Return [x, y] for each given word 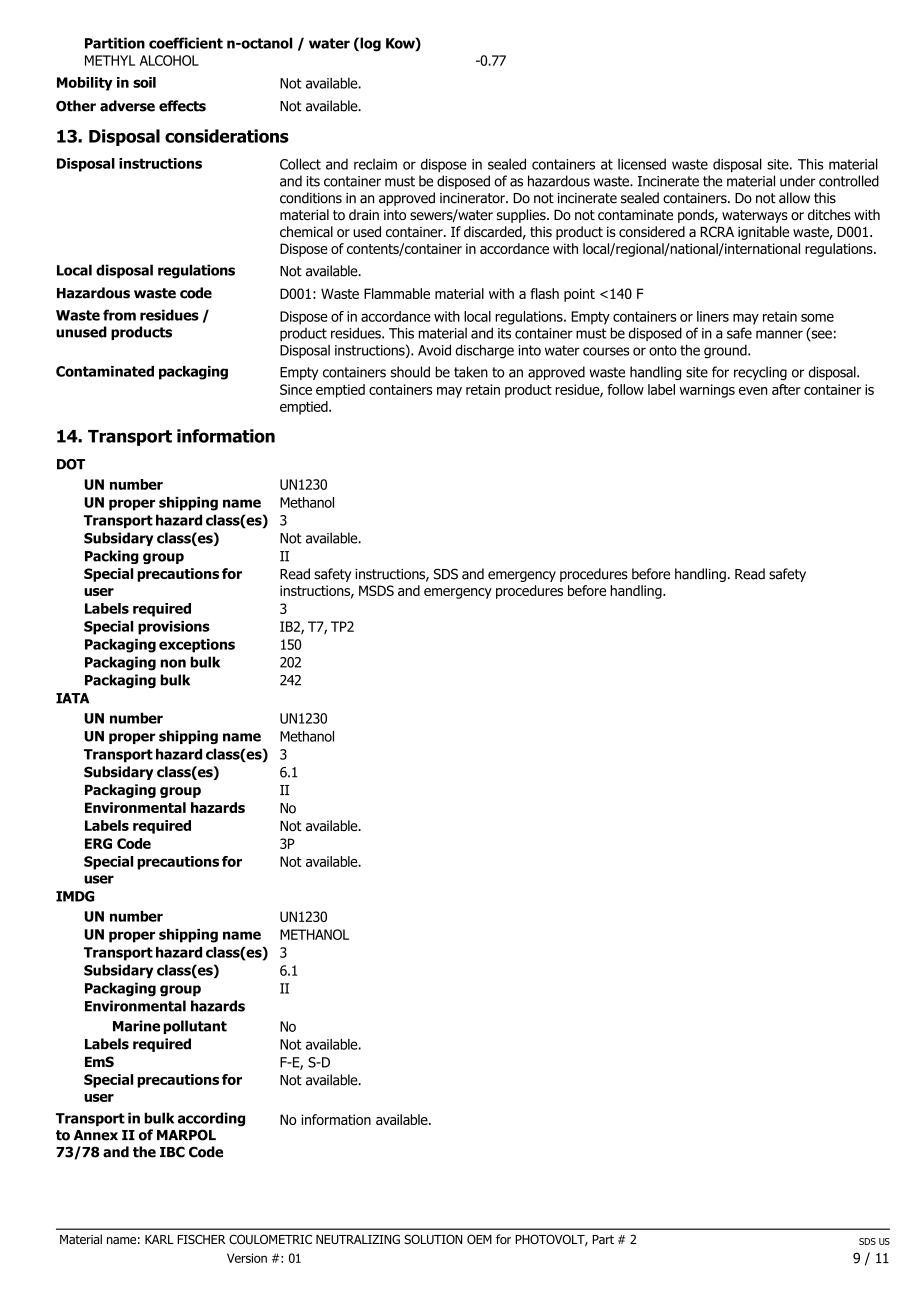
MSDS [376, 590]
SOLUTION [433, 1239]
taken [471, 372]
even [753, 391]
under [798, 181]
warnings [707, 391]
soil [144, 82]
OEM [479, 1239]
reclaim [375, 164]
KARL [159, 1239]
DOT [71, 464]
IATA [72, 698]
